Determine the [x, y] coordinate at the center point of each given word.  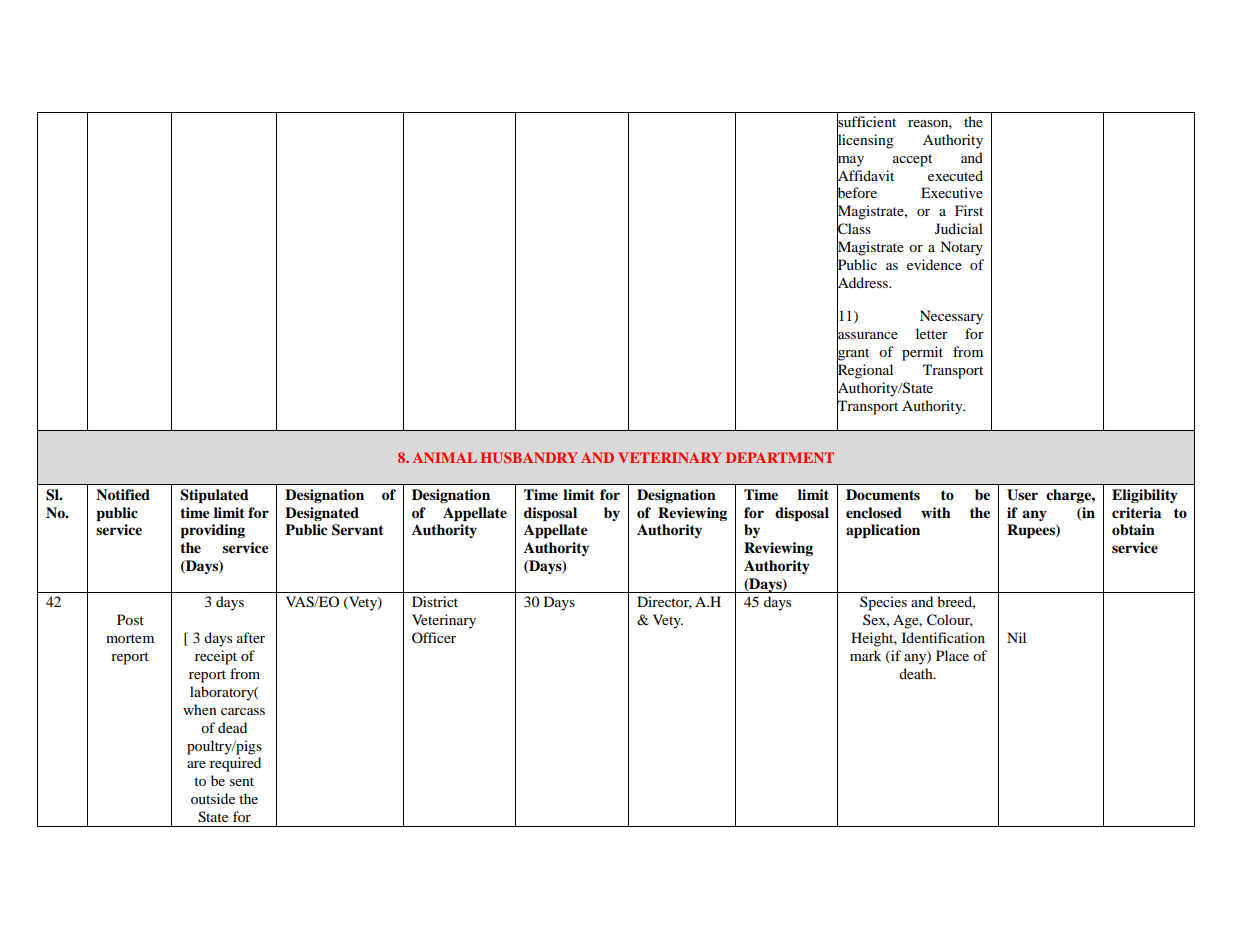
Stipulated [214, 496]
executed [955, 175]
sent [242, 781]
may [850, 160]
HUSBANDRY [528, 457]
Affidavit [865, 175]
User [1022, 495]
